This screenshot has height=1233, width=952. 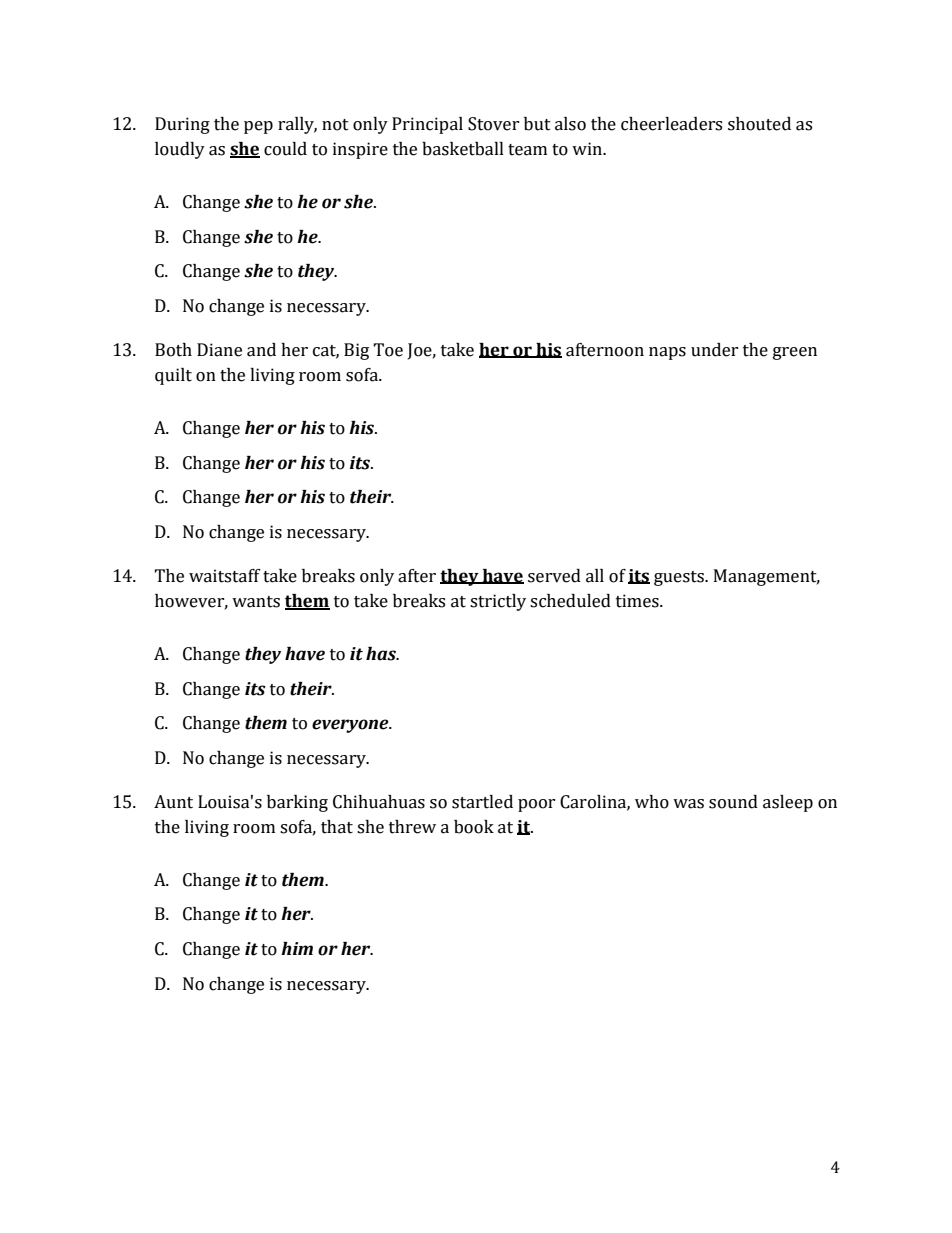 I want to click on book, so click(x=474, y=827).
